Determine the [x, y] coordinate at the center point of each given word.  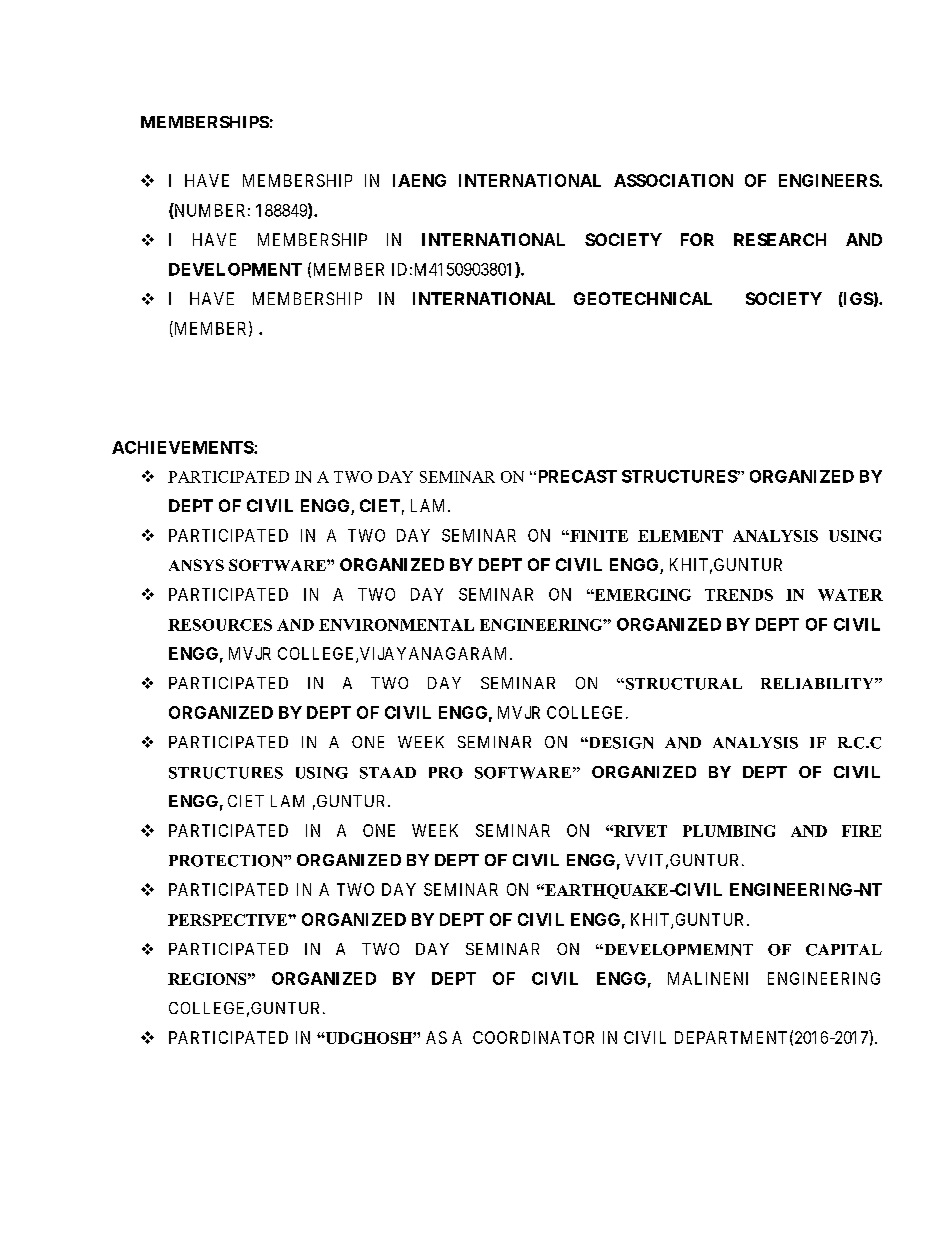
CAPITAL [844, 950]
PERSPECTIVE [228, 920]
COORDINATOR [533, 1037]
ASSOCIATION [673, 180]
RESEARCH [780, 239]
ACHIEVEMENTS [183, 447]
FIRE [861, 831]
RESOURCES [220, 625]
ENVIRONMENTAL [396, 625]
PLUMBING [729, 831]
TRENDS [739, 595]
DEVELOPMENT [235, 269]
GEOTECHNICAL [643, 298]
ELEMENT [680, 536]
